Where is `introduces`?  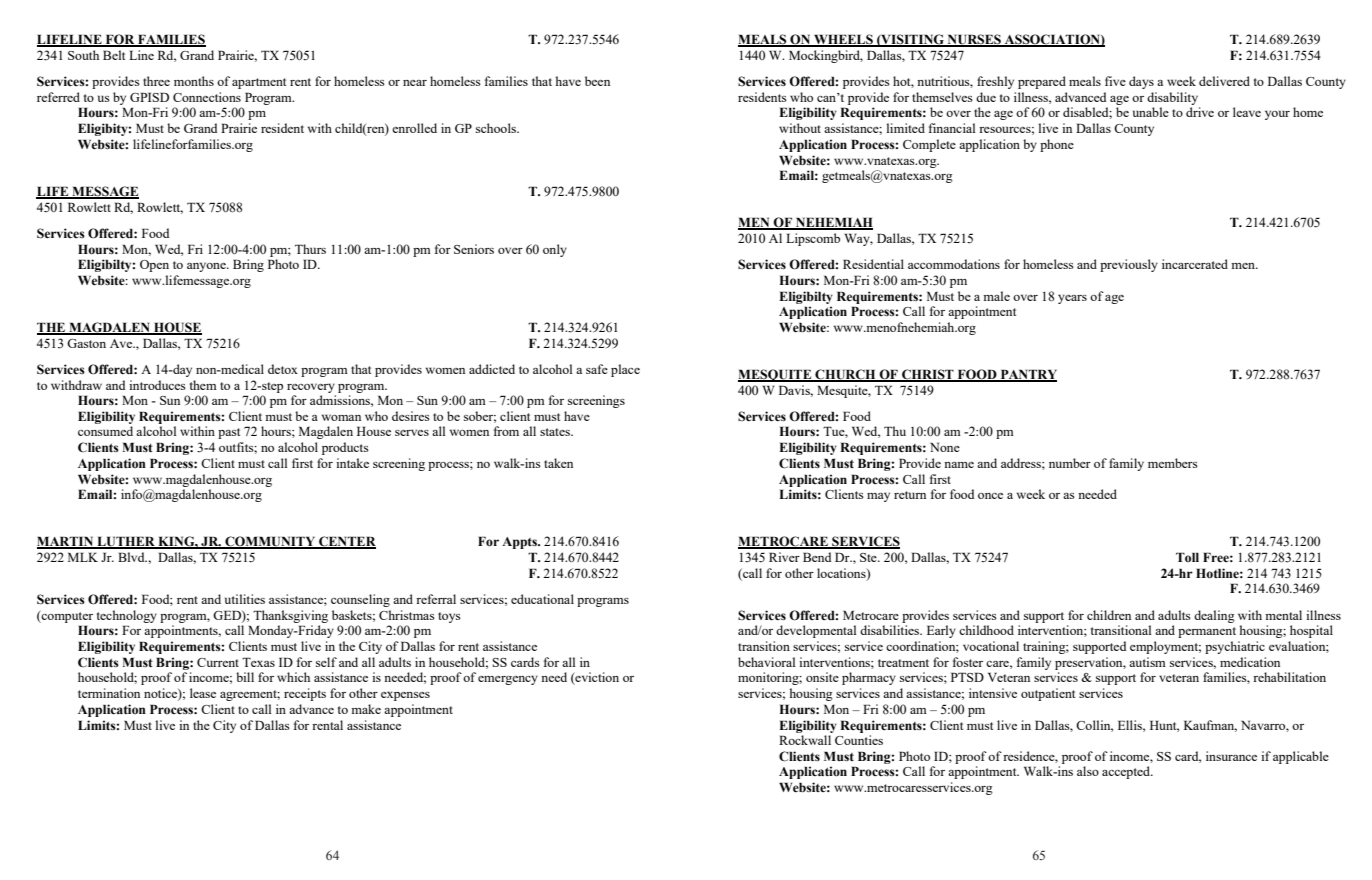
introduces is located at coordinates (157, 385).
